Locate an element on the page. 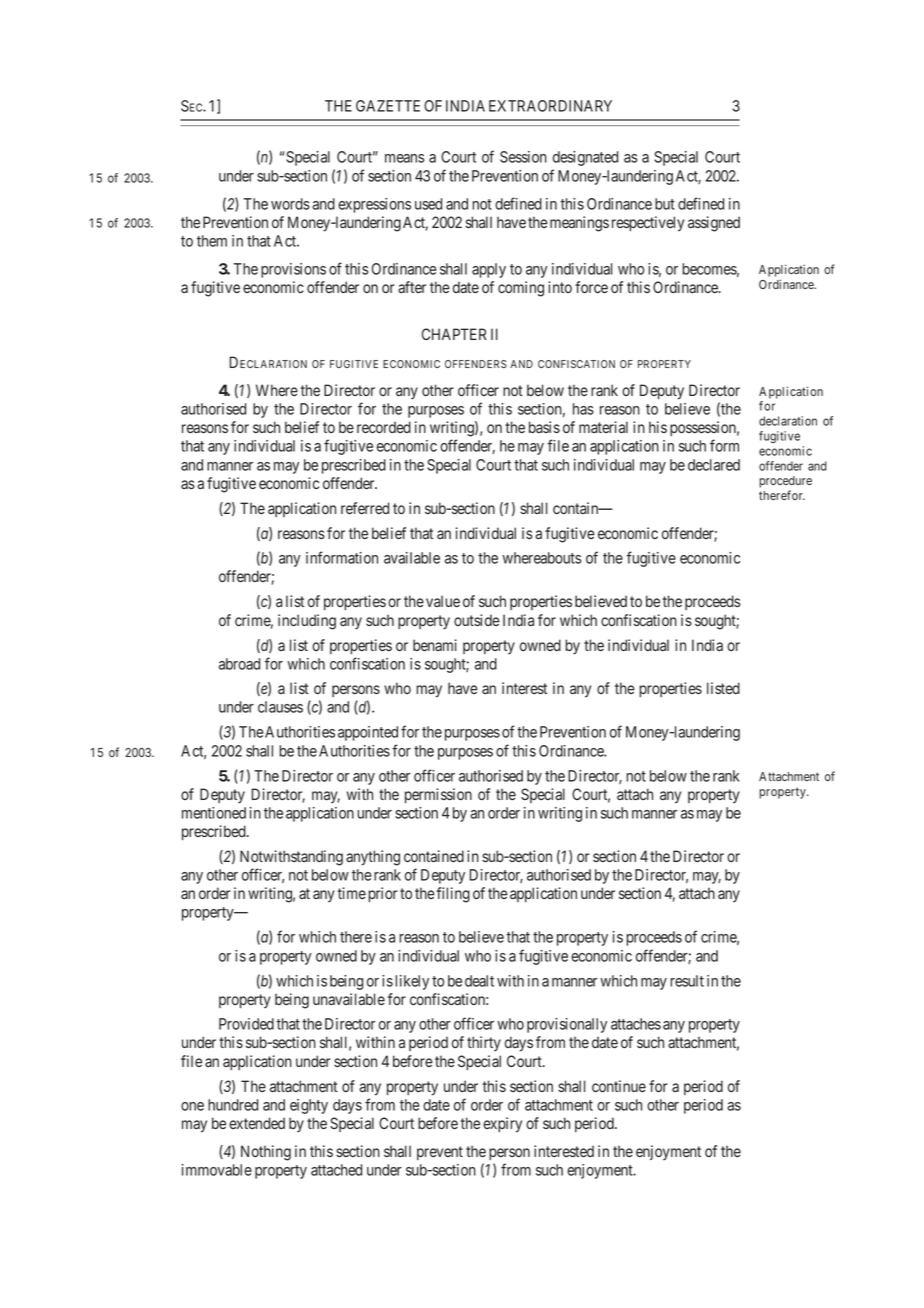 The height and width of the image is (1308, 924). including is located at coordinates (307, 622).
